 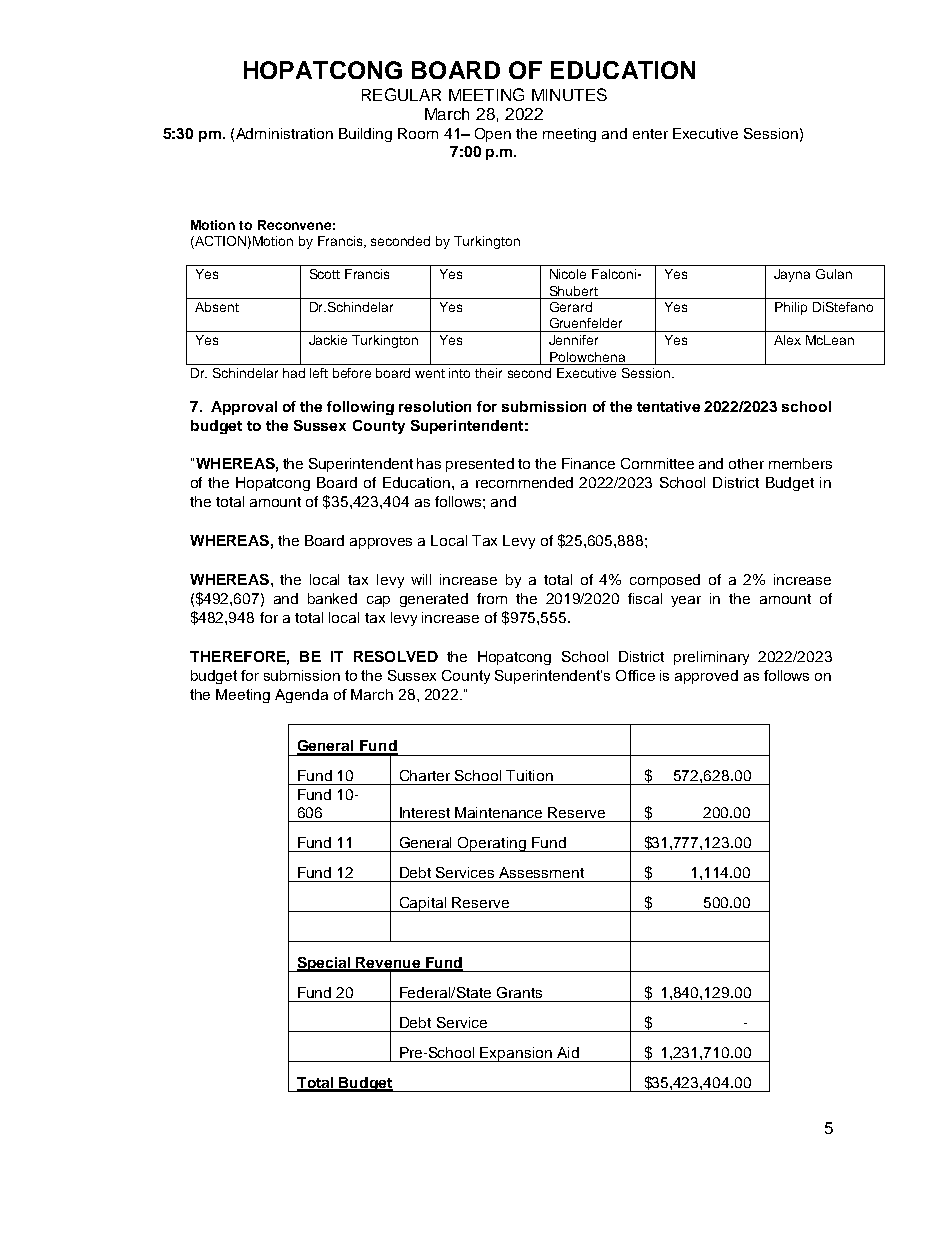 I want to click on Capital, so click(x=422, y=904).
